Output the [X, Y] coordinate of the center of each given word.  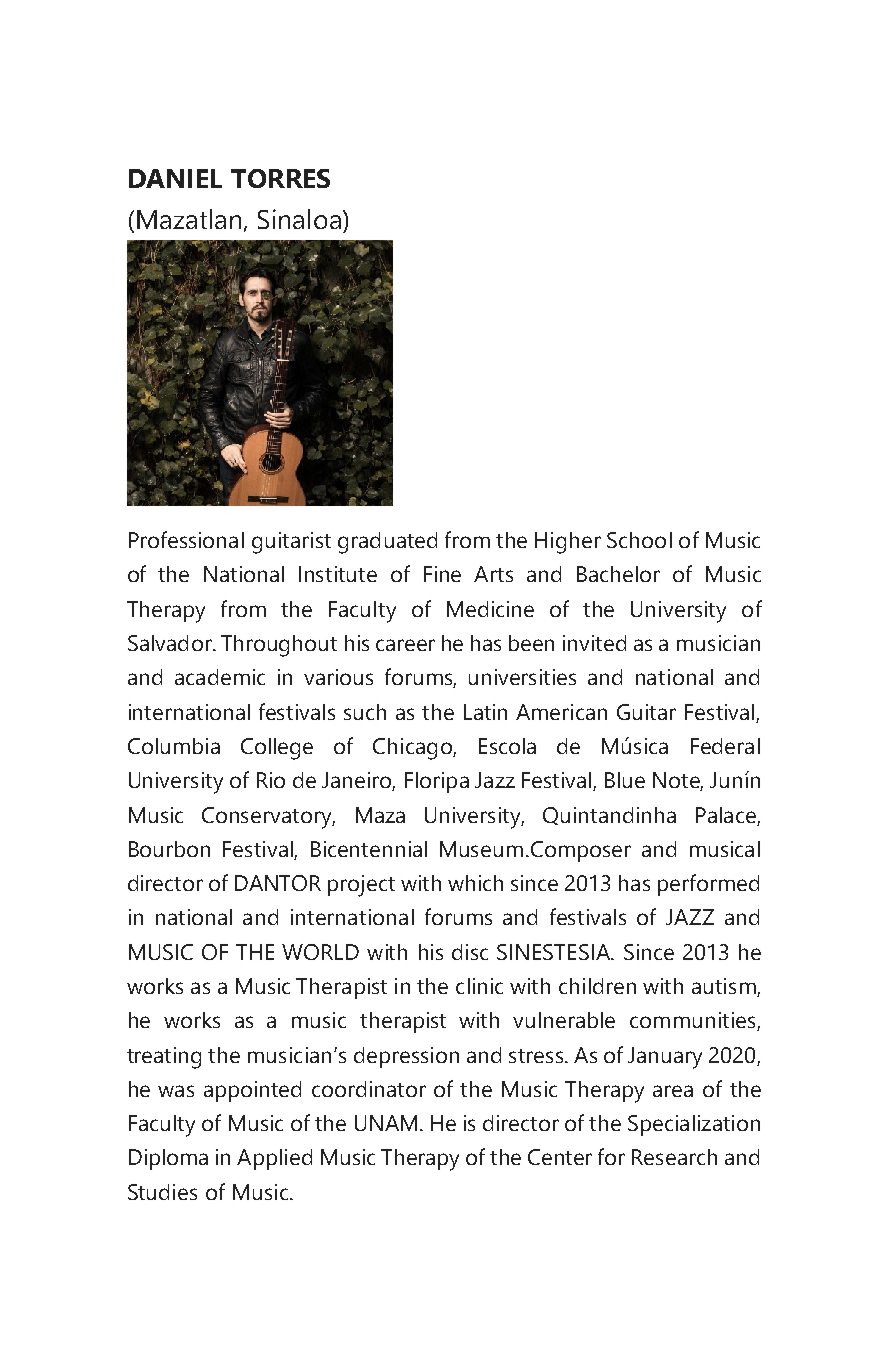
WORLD [320, 952]
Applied [274, 1159]
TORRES [280, 178]
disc [470, 952]
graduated [387, 543]
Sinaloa [299, 219]
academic [220, 677]
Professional [186, 539]
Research [674, 1157]
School [639, 540]
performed [708, 885]
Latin [485, 712]
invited [594, 643]
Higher [568, 543]
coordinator [369, 1089]
